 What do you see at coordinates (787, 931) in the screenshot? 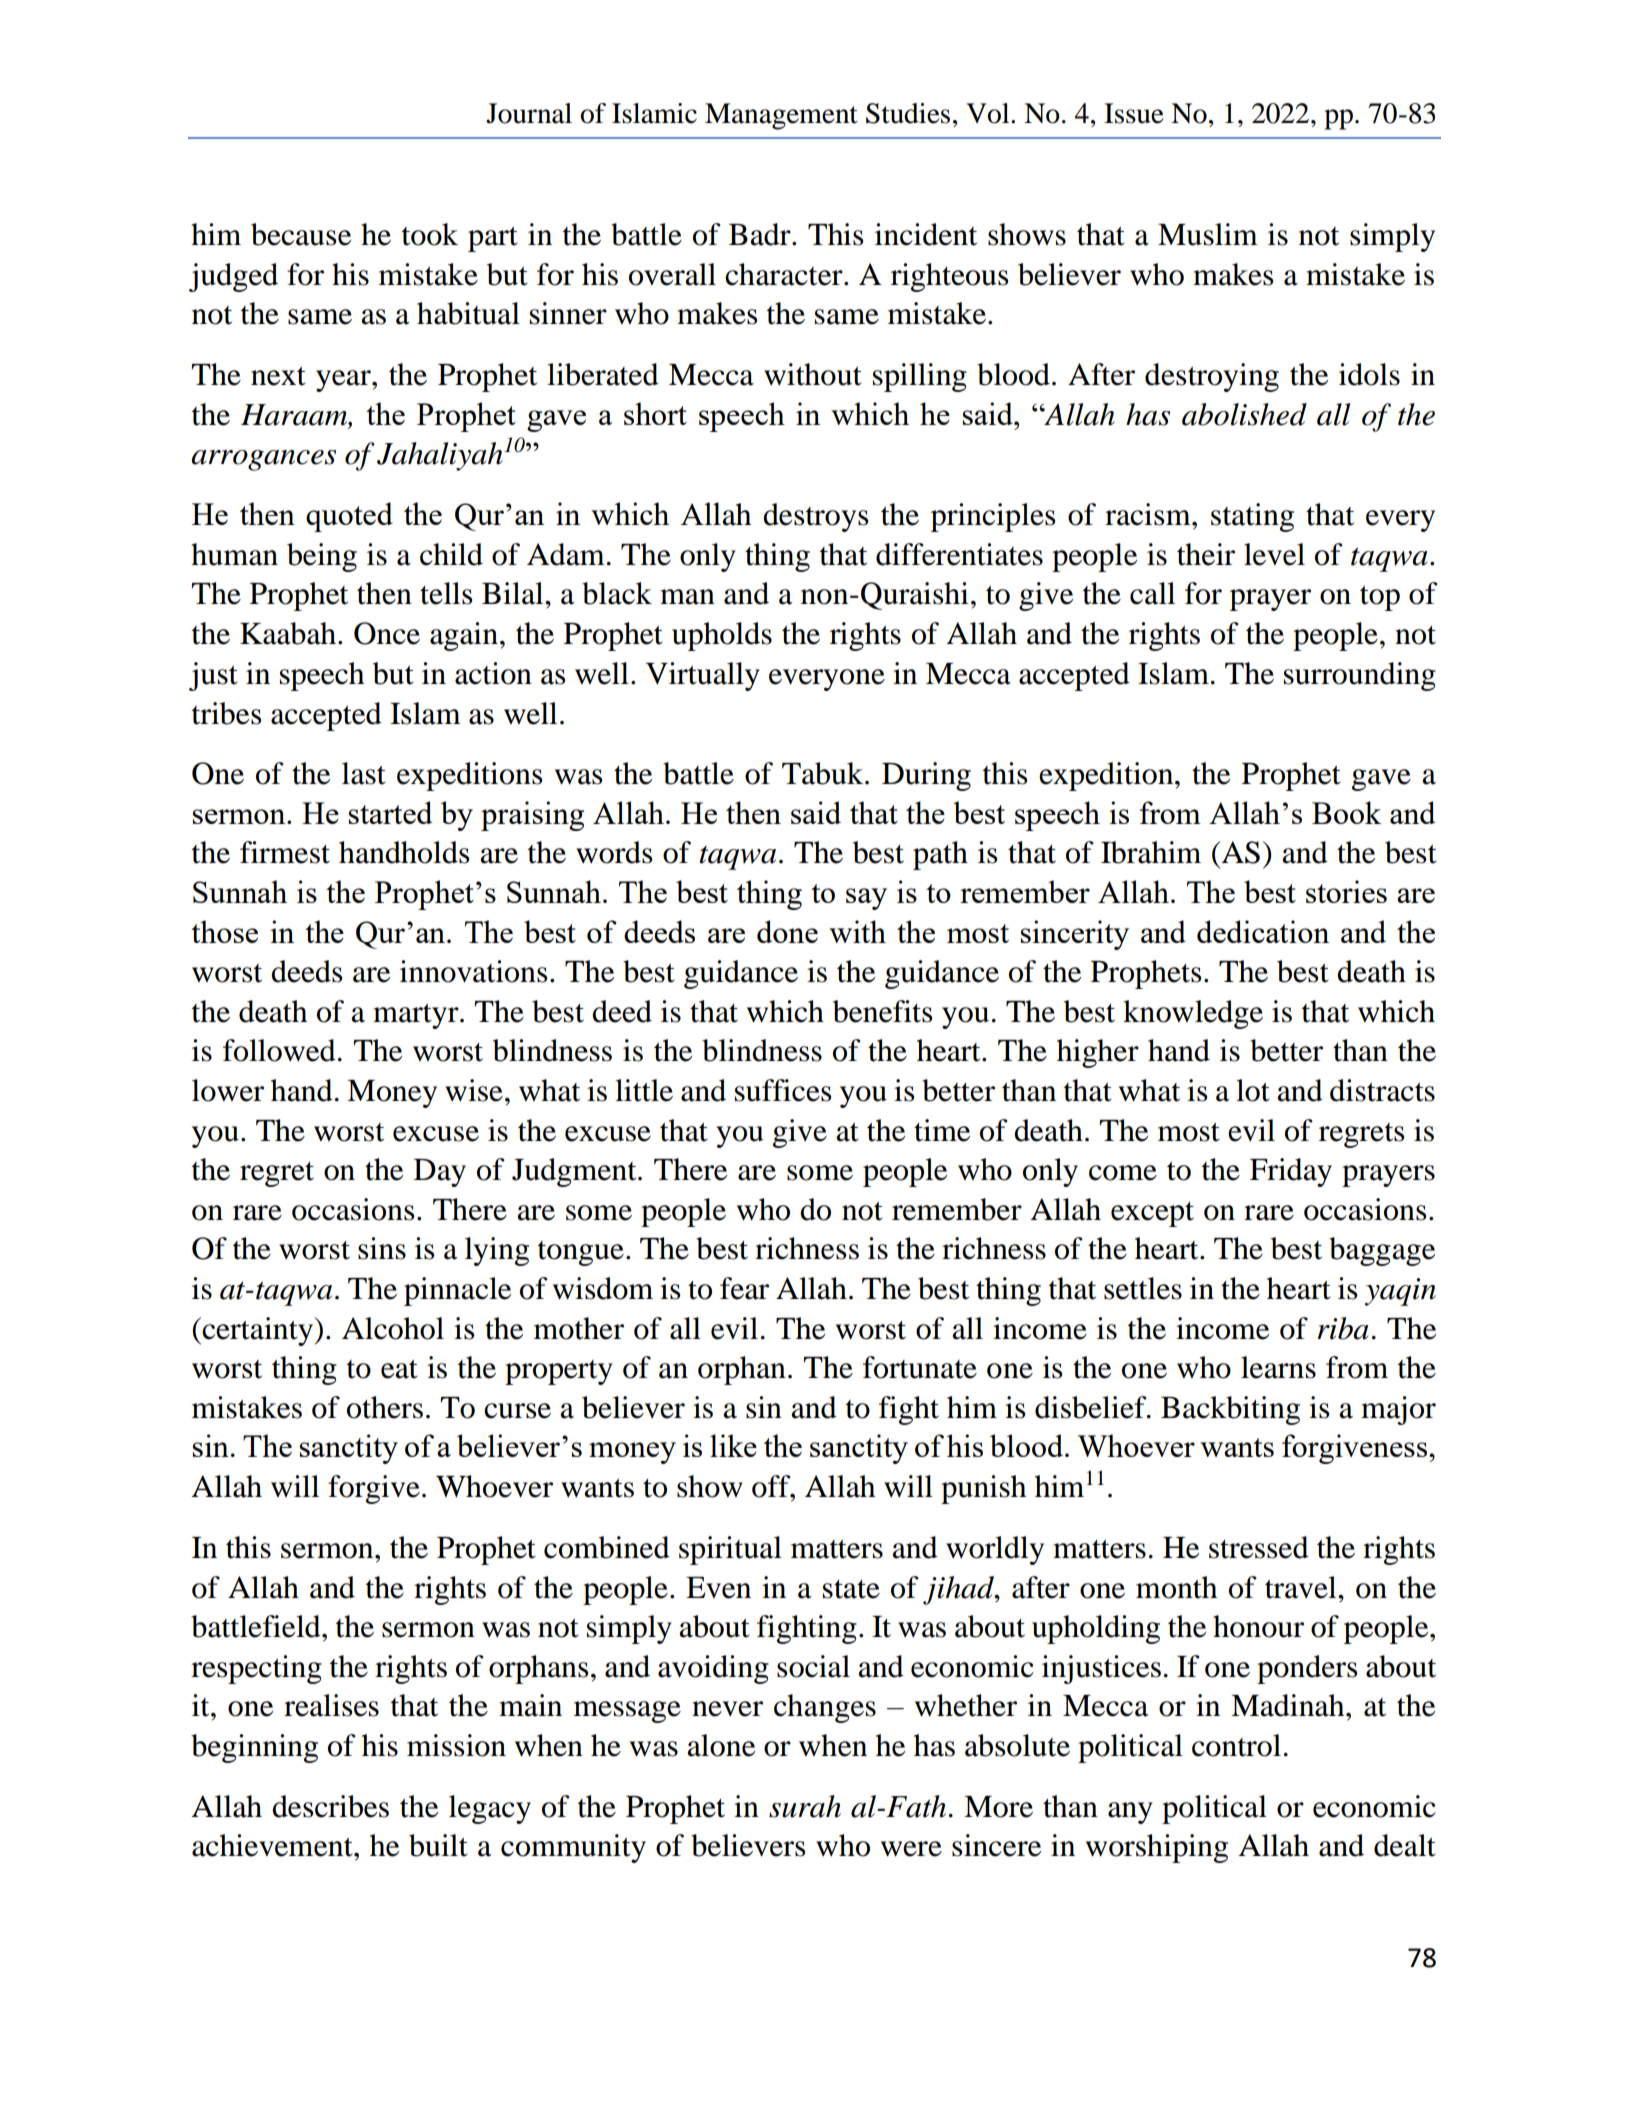
I see `done` at bounding box center [787, 931].
